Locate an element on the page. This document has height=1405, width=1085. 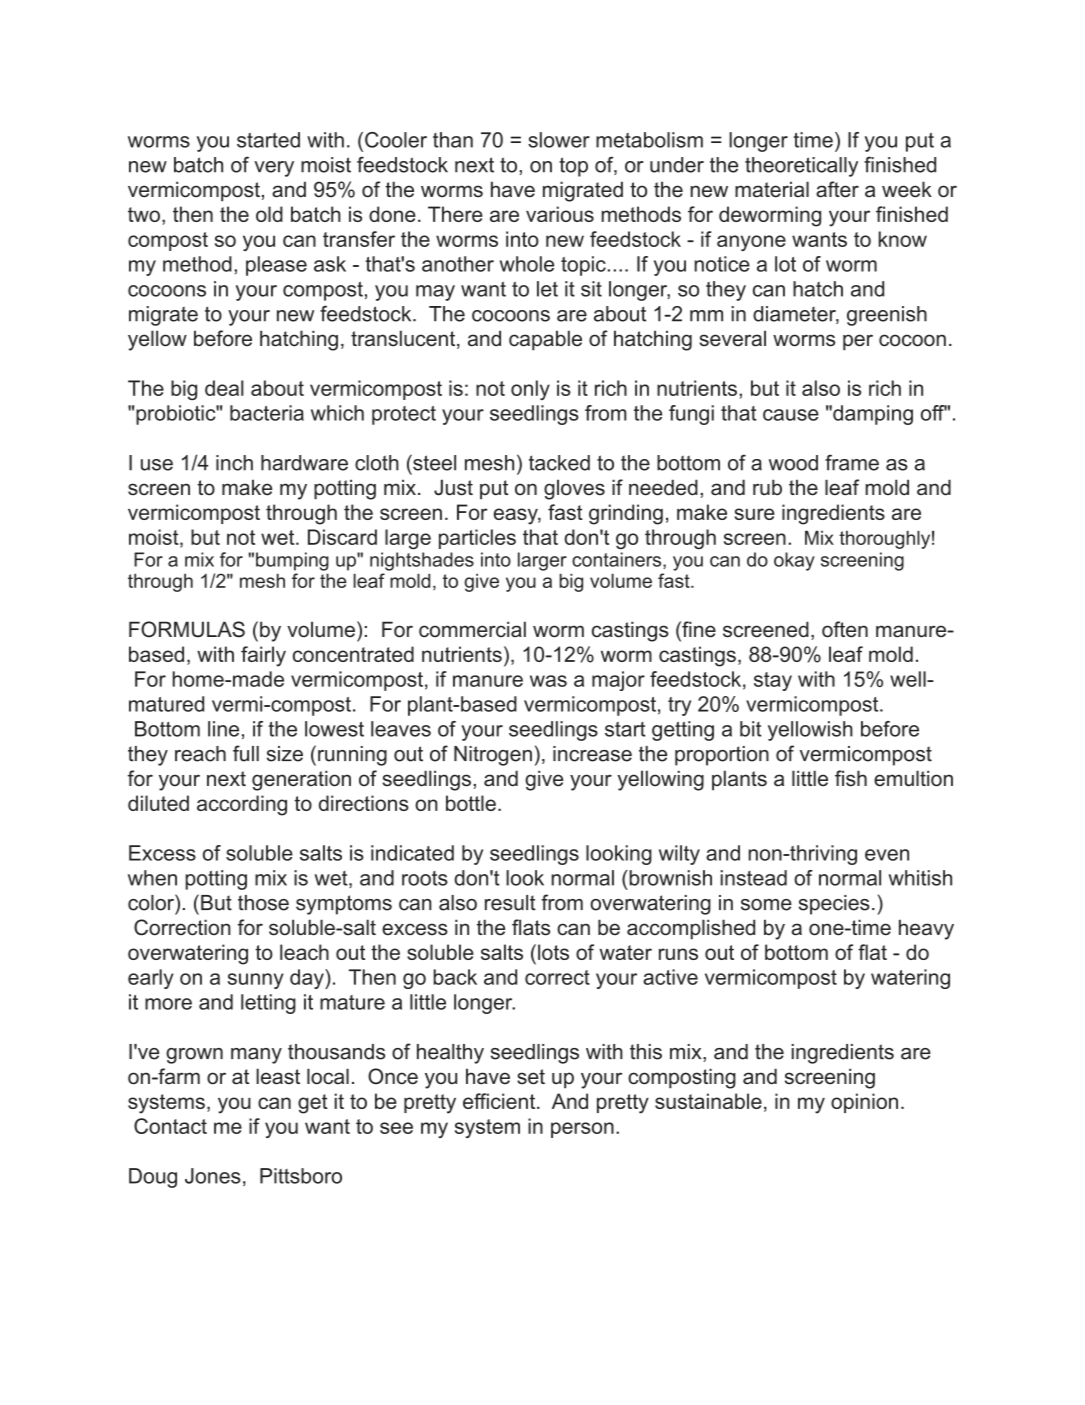
person is located at coordinates (582, 1130).
